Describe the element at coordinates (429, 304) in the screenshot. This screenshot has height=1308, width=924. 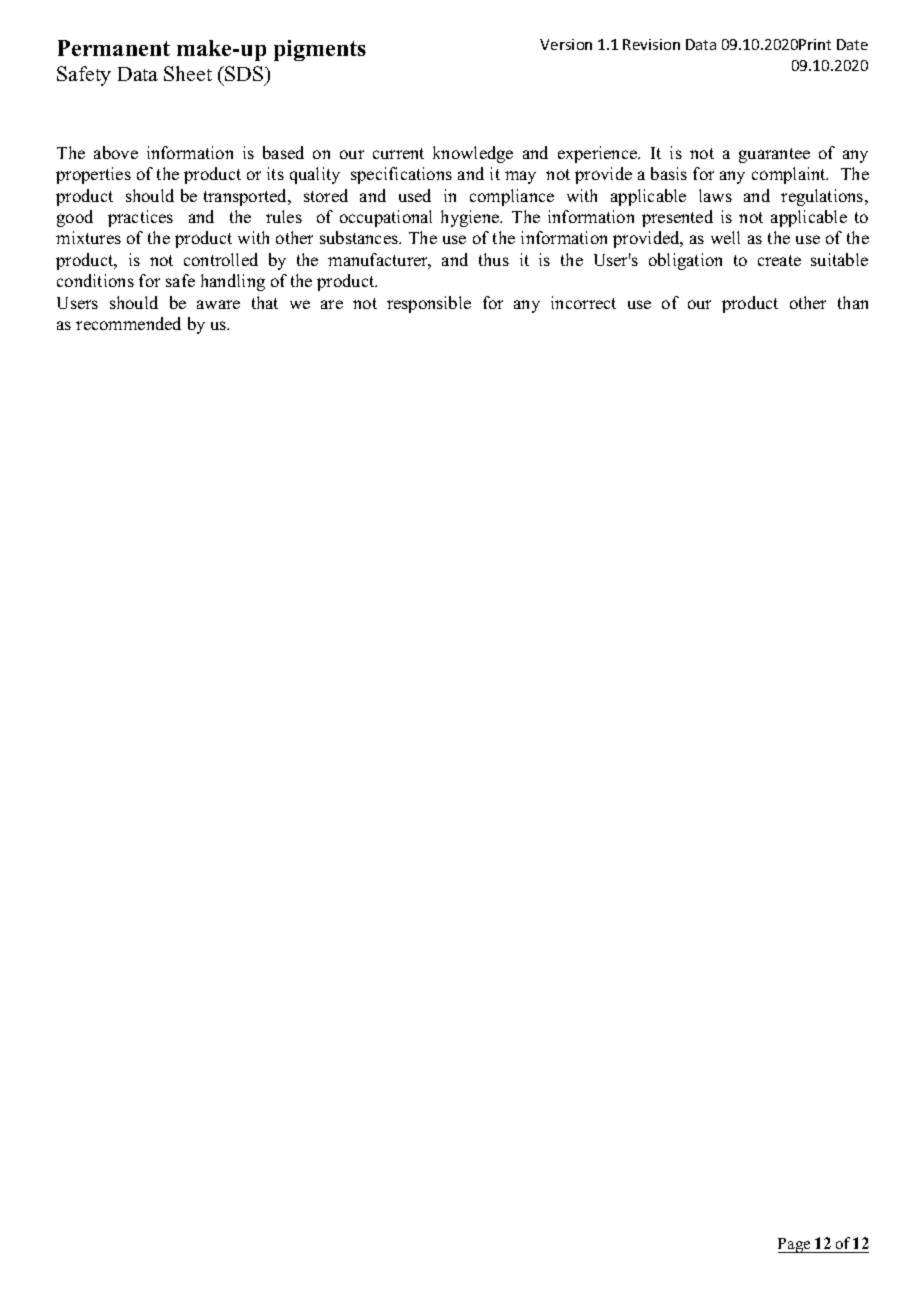
I see `responsible` at that location.
